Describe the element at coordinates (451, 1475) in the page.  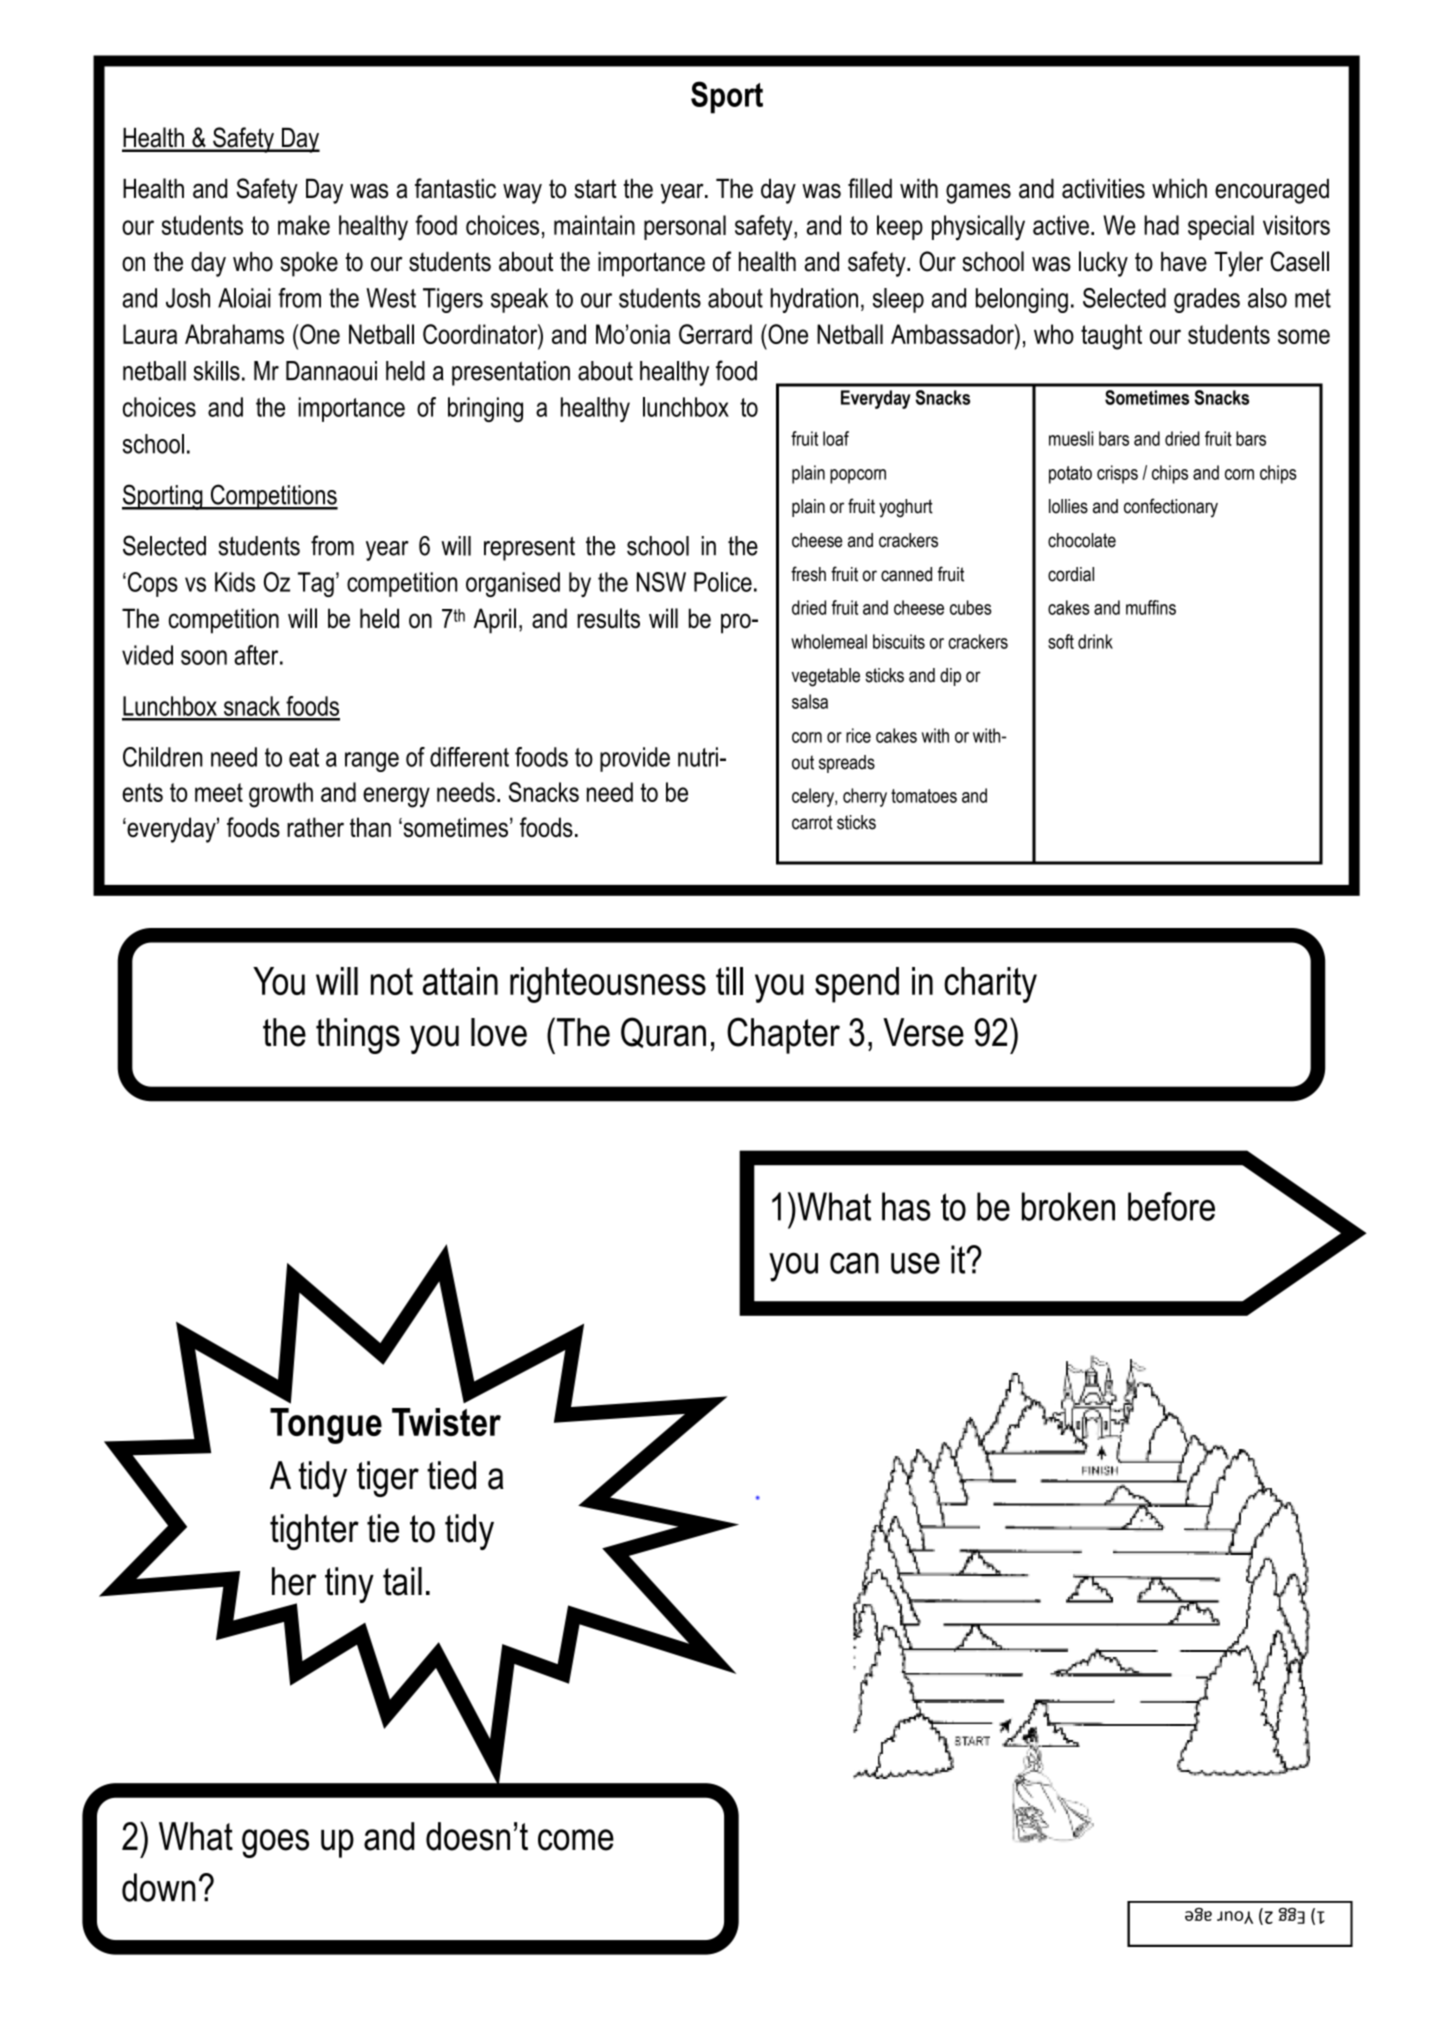
I see `tied` at that location.
